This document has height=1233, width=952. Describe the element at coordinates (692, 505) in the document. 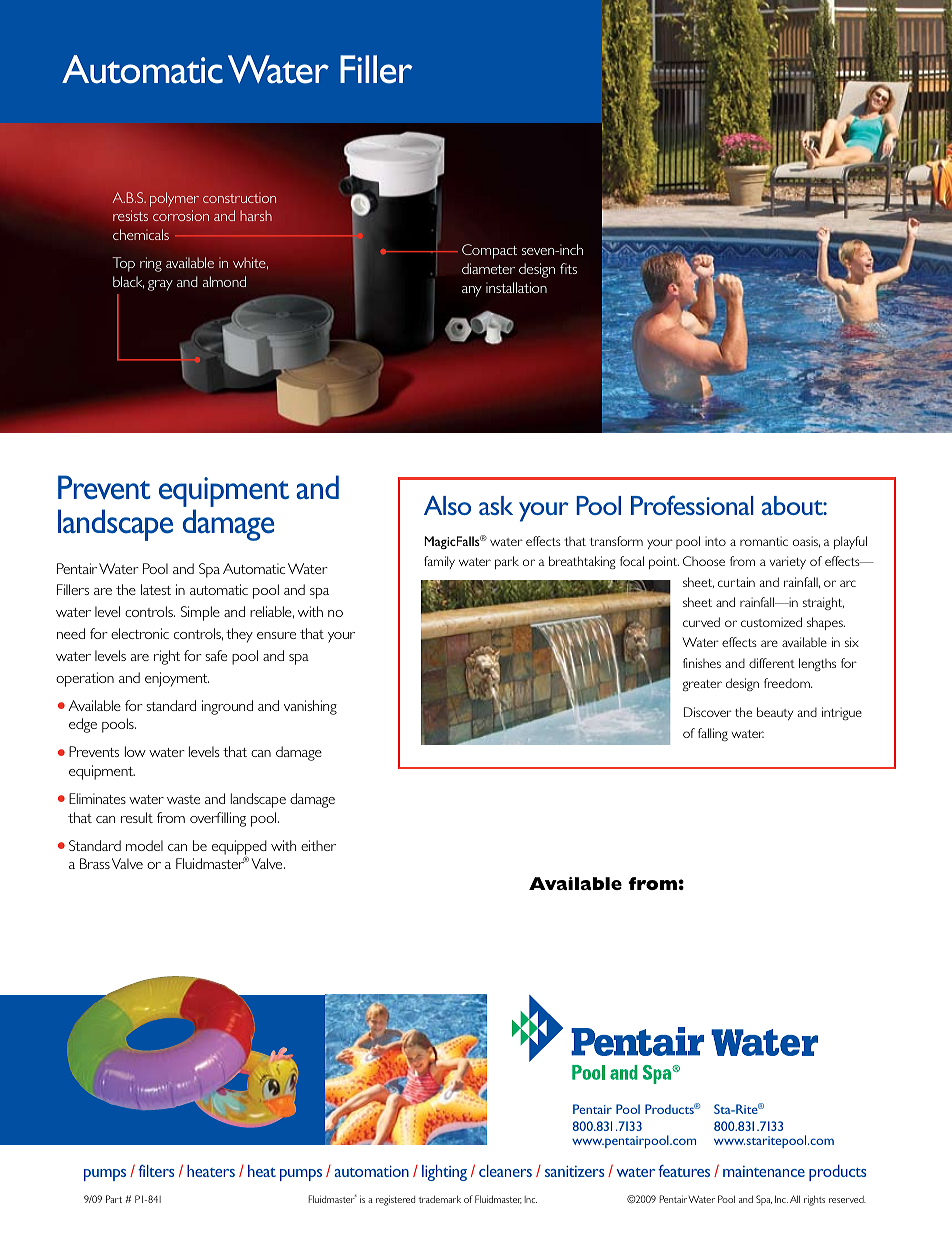

I see `Professional` at that location.
